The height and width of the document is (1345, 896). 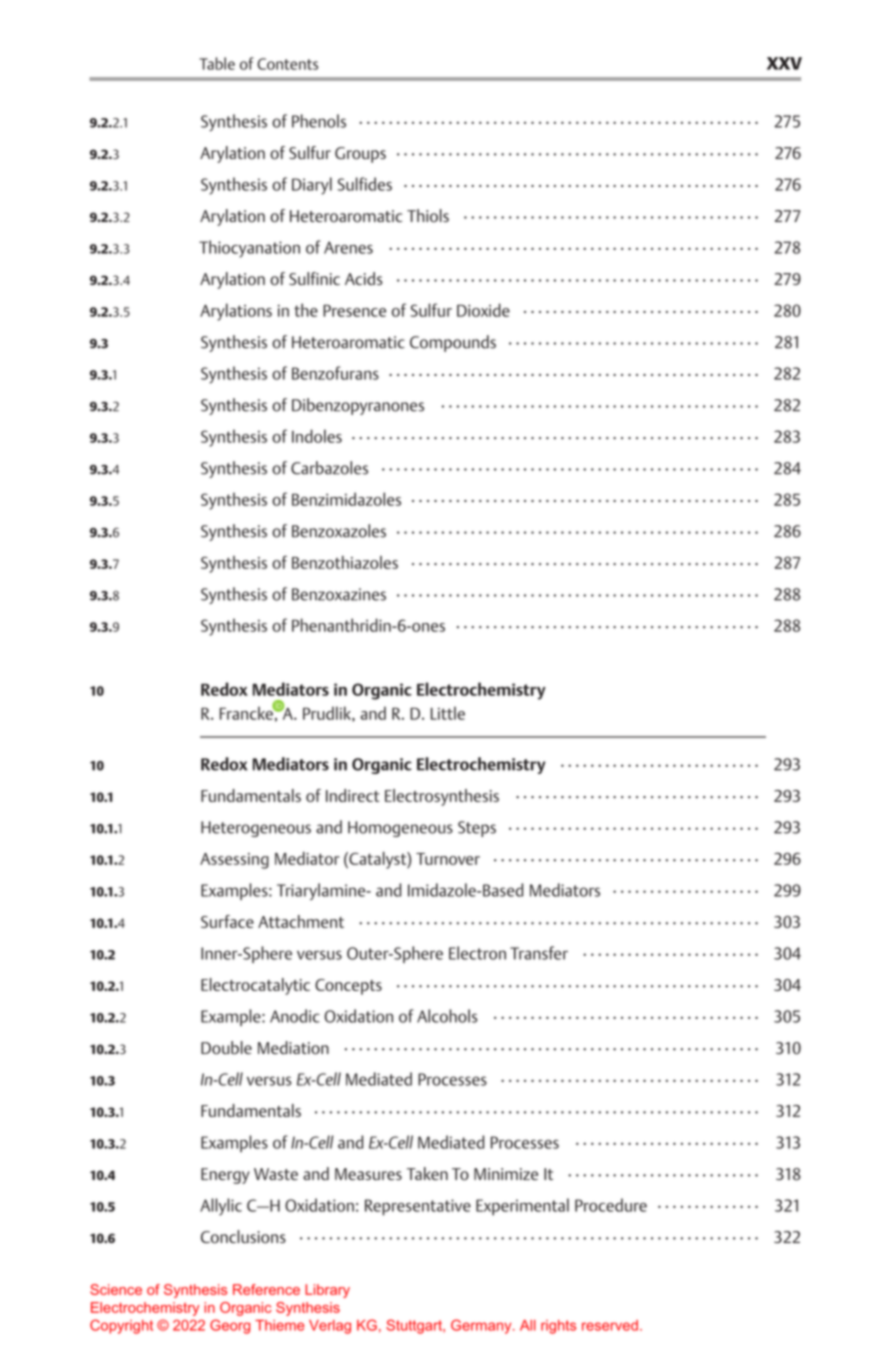 What do you see at coordinates (448, 713) in the document?
I see `Little` at bounding box center [448, 713].
